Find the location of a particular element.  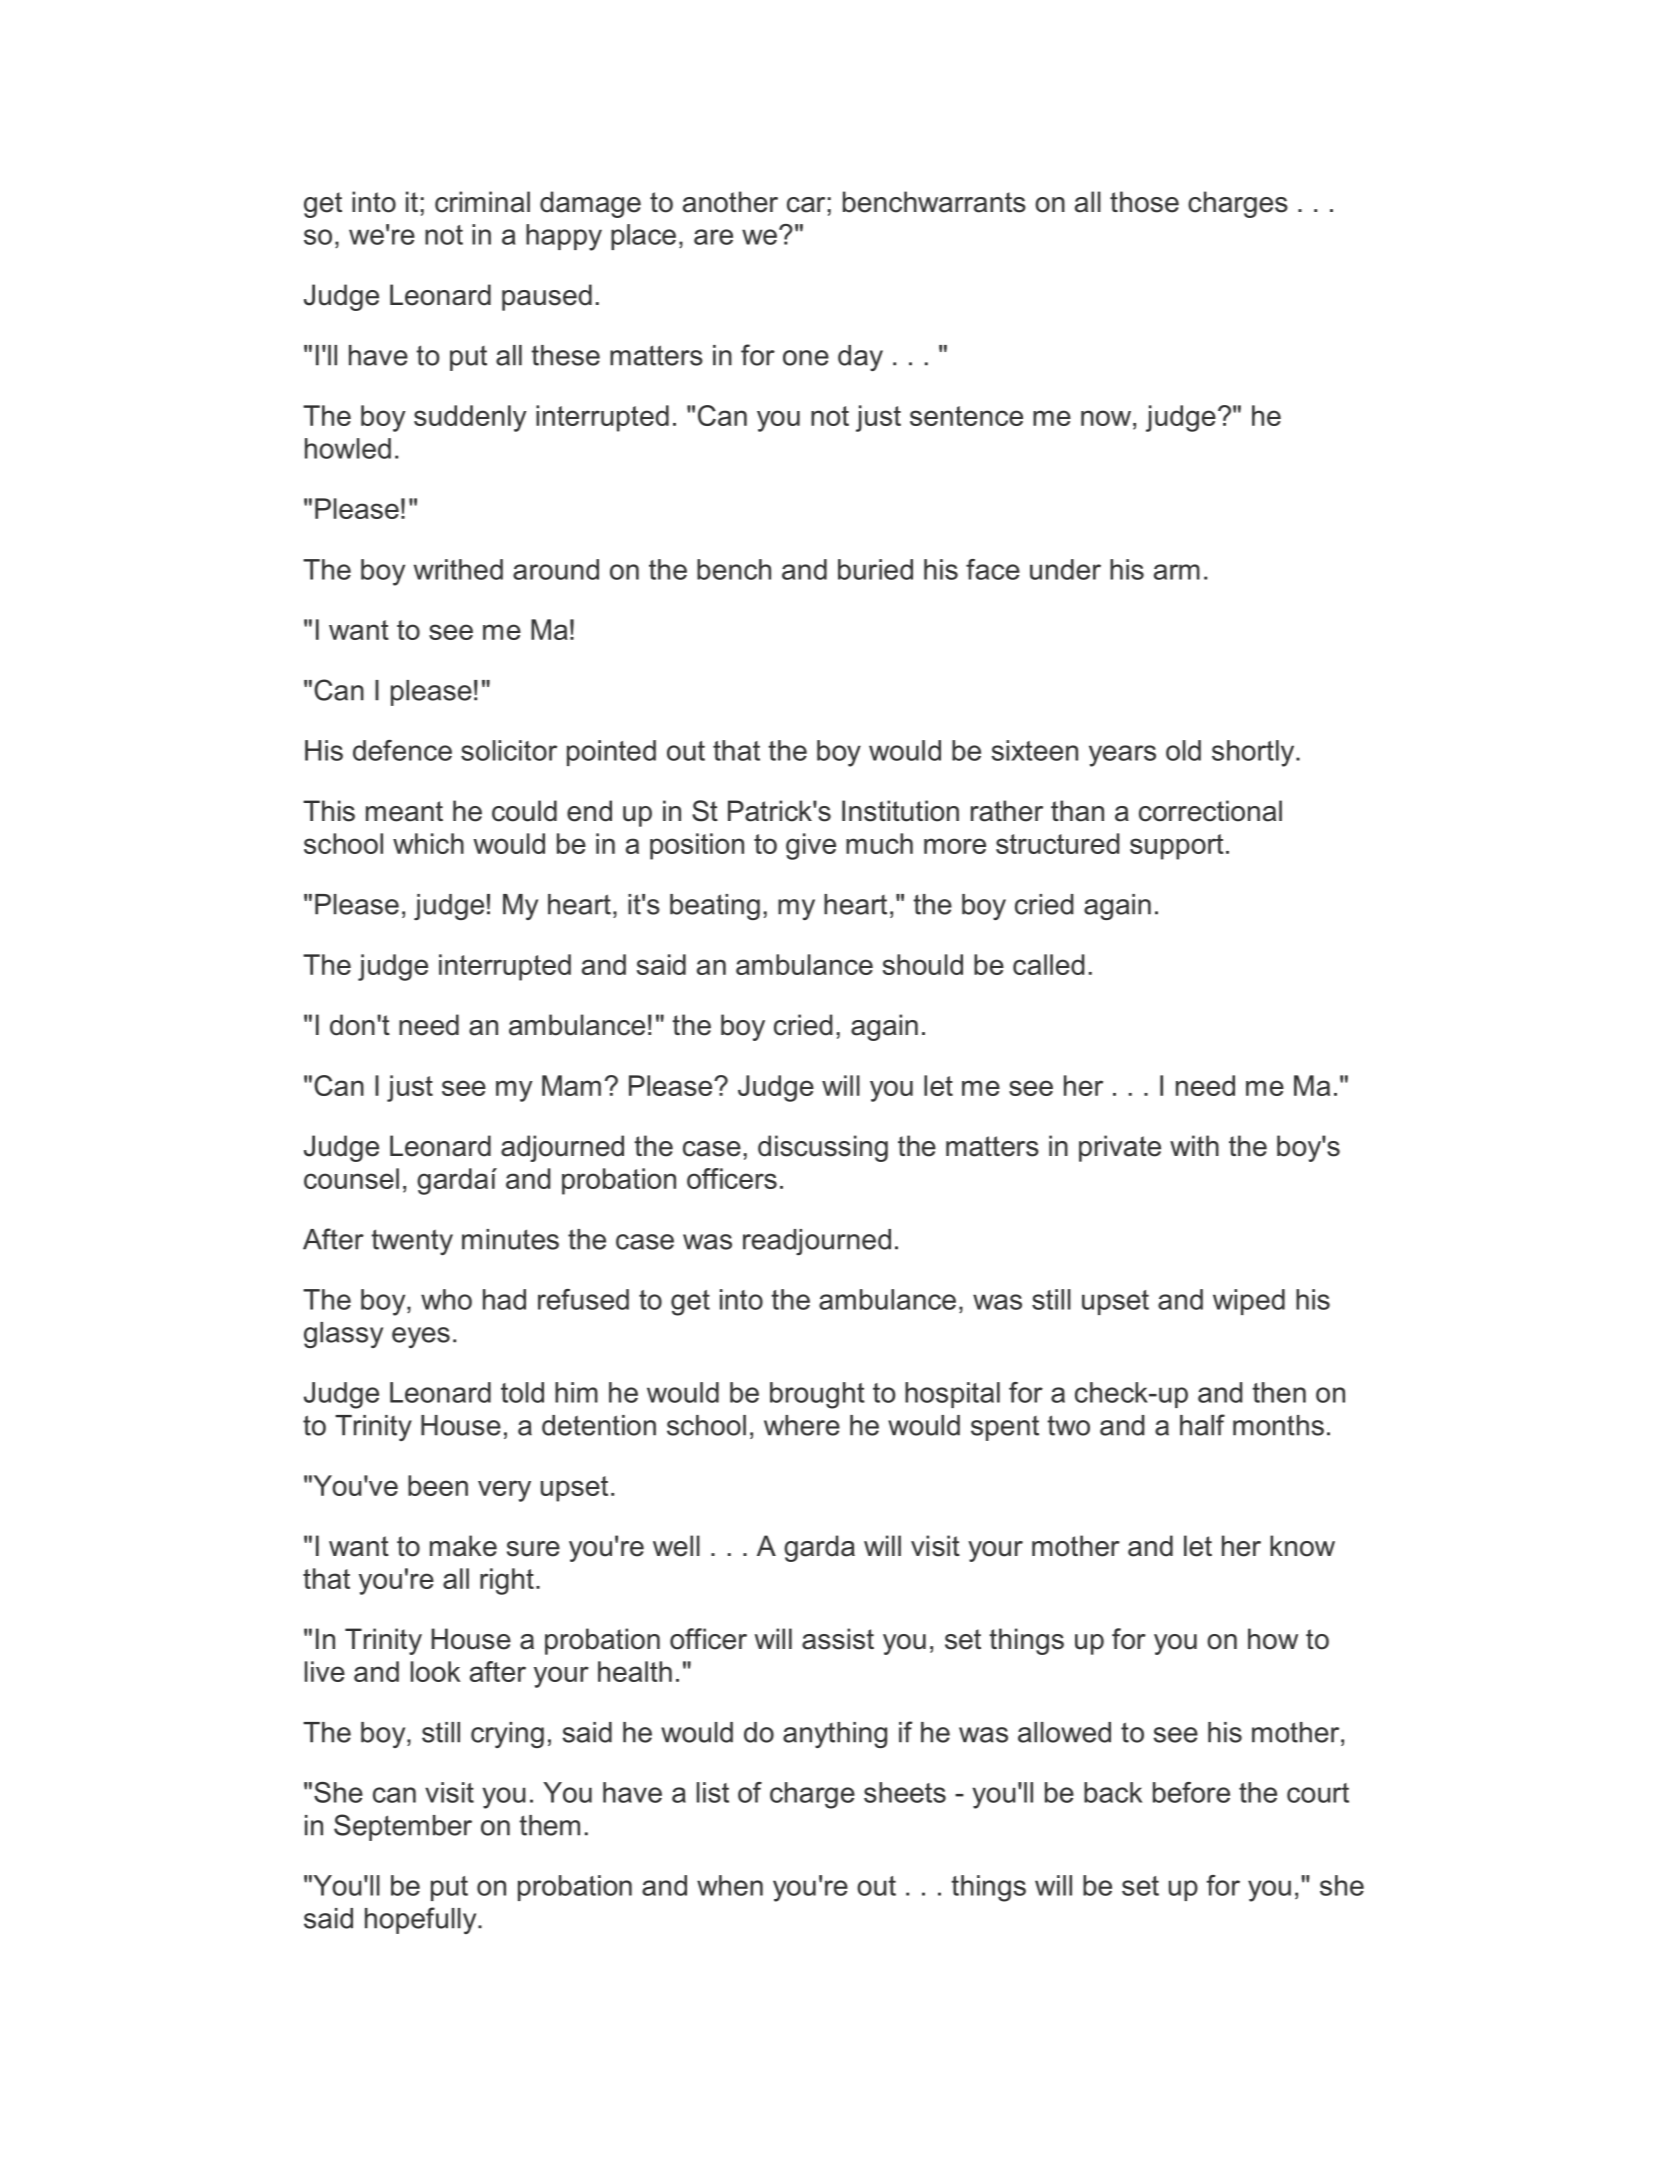

eyes is located at coordinates (421, 1337).
